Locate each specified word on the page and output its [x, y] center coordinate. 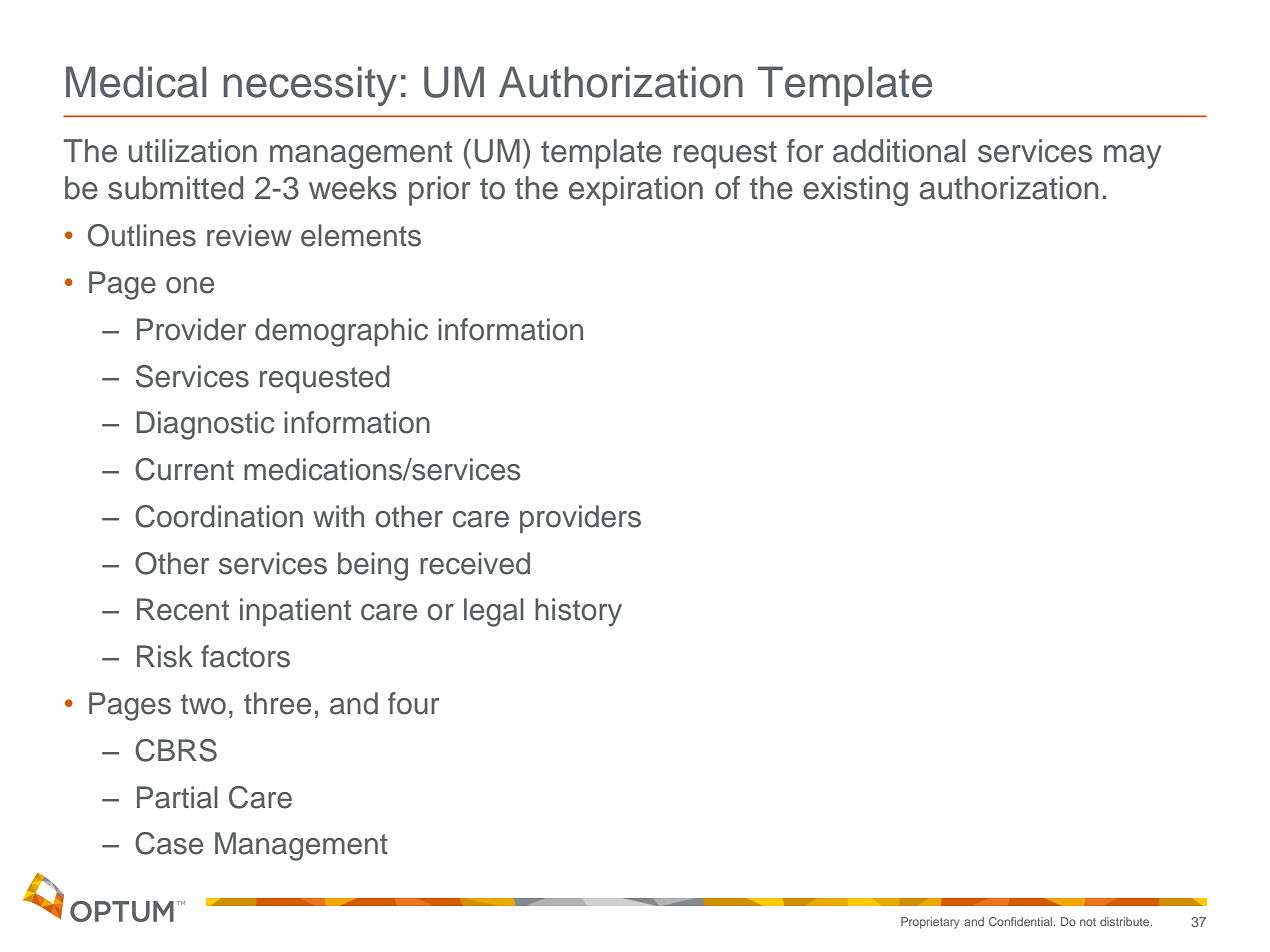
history [578, 612]
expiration [636, 191]
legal [494, 612]
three [277, 703]
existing [855, 191]
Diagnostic [205, 425]
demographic [341, 332]
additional [899, 151]
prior [440, 191]
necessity [310, 86]
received [475, 563]
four [413, 703]
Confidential [1022, 921]
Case [169, 843]
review [249, 235]
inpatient [295, 612]
